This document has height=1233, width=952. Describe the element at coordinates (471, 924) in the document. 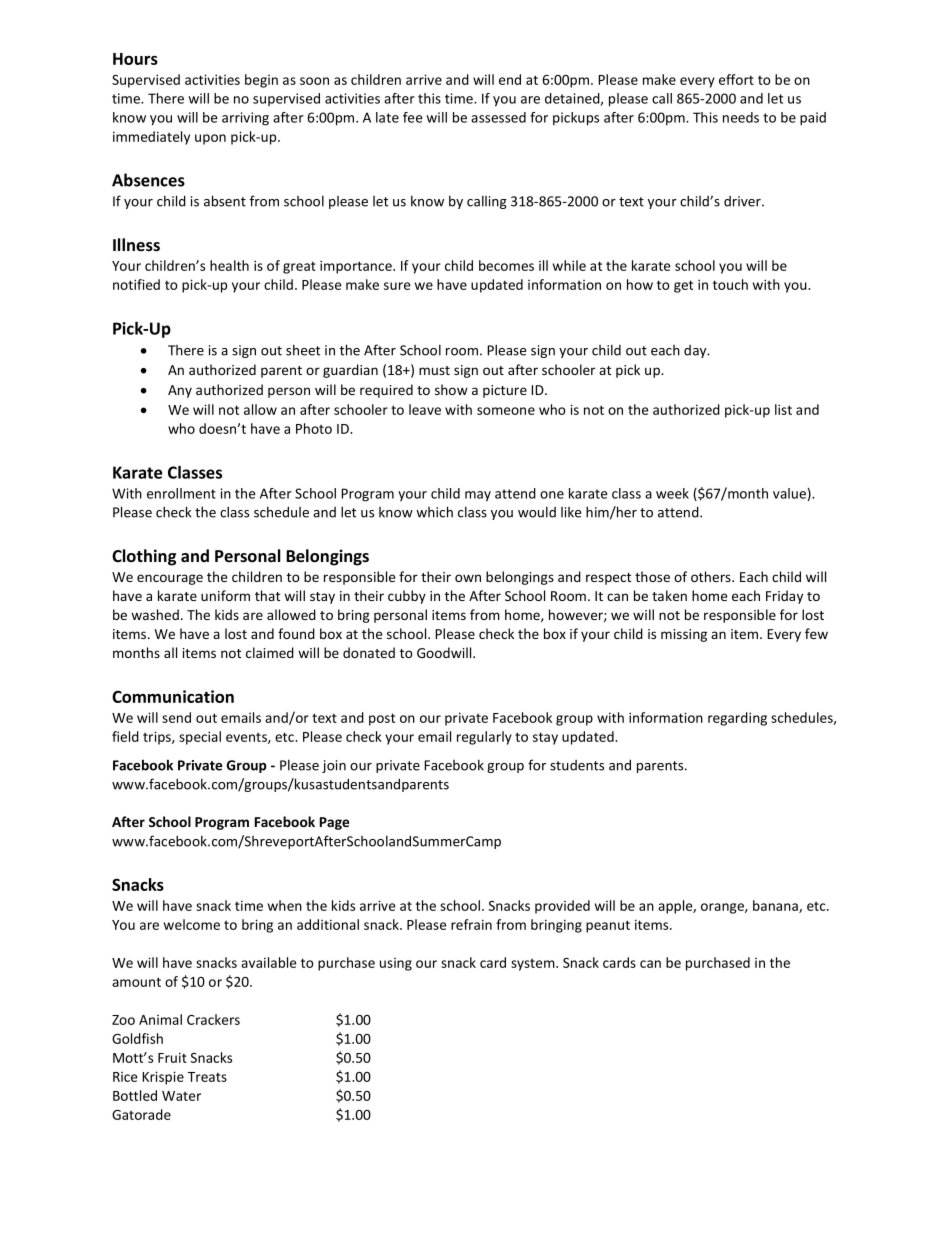

I see `refrain` at that location.
